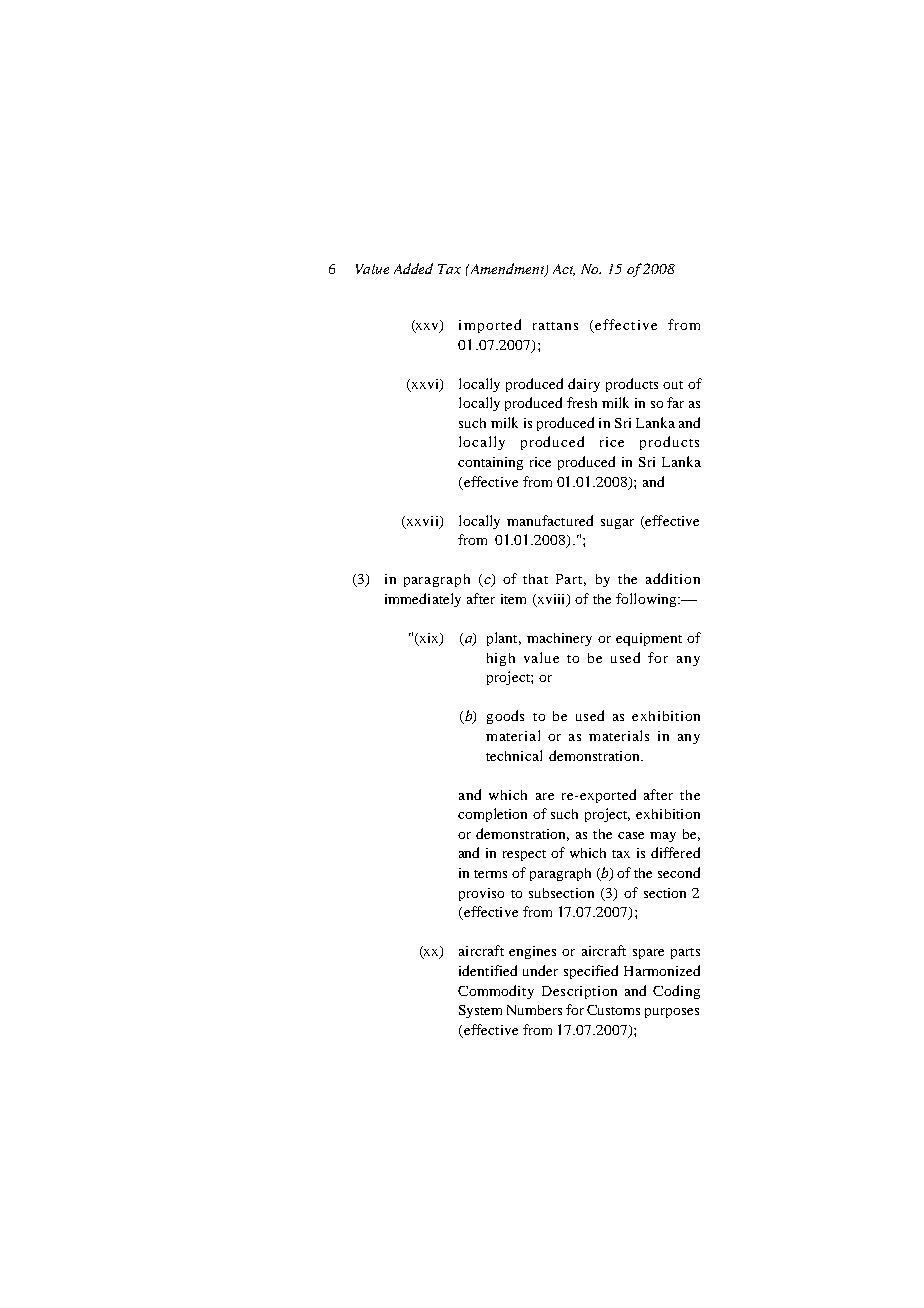 The width and height of the screenshot is (924, 1308). What do you see at coordinates (481, 894) in the screenshot?
I see `proviso` at bounding box center [481, 894].
